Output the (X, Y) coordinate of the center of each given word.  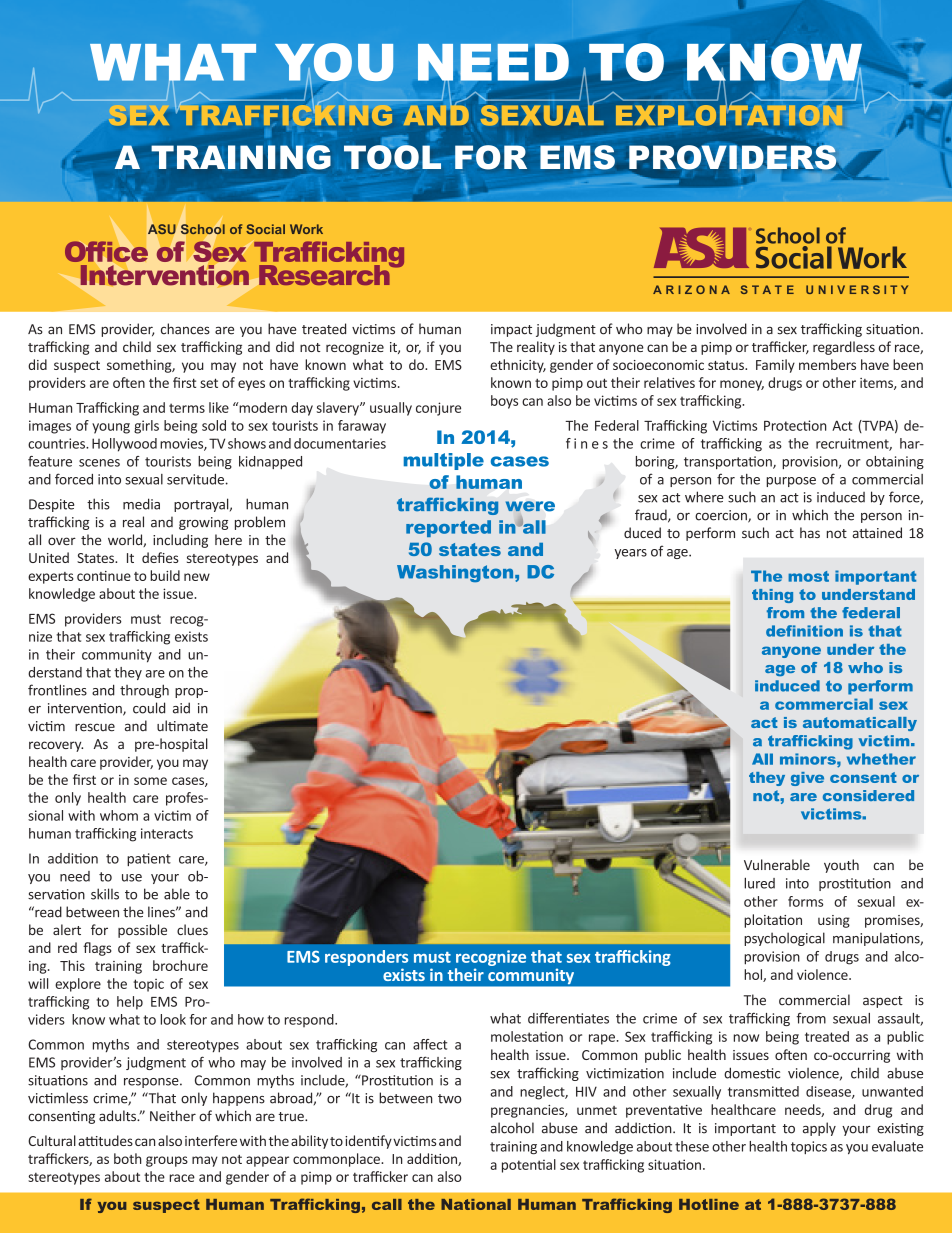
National (476, 1204)
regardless (844, 348)
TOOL (392, 156)
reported (448, 528)
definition (804, 631)
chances (185, 329)
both (127, 1158)
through (144, 691)
